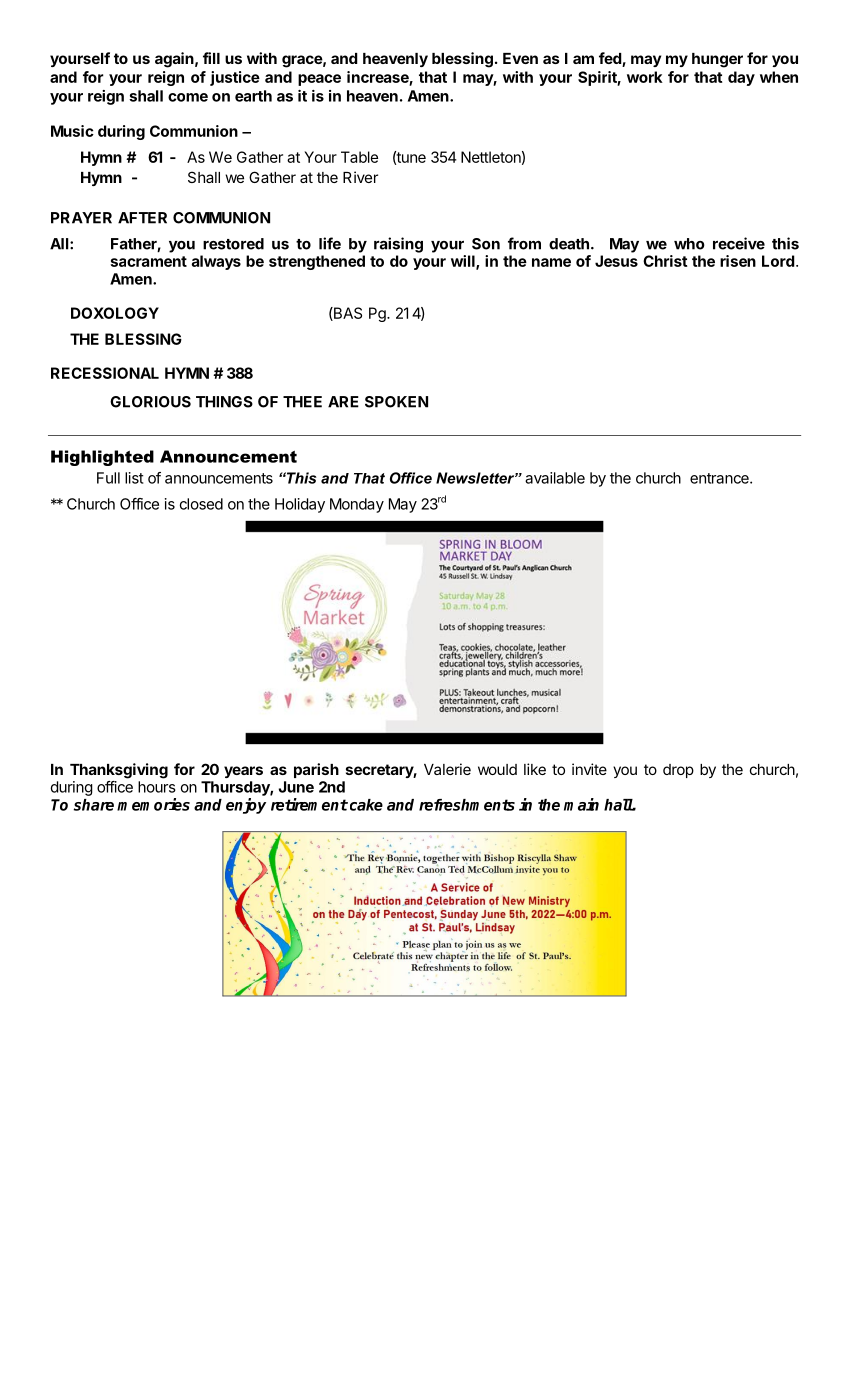 This screenshot has width=849, height=1400. What do you see at coordinates (188, 97) in the screenshot?
I see `come` at bounding box center [188, 97].
